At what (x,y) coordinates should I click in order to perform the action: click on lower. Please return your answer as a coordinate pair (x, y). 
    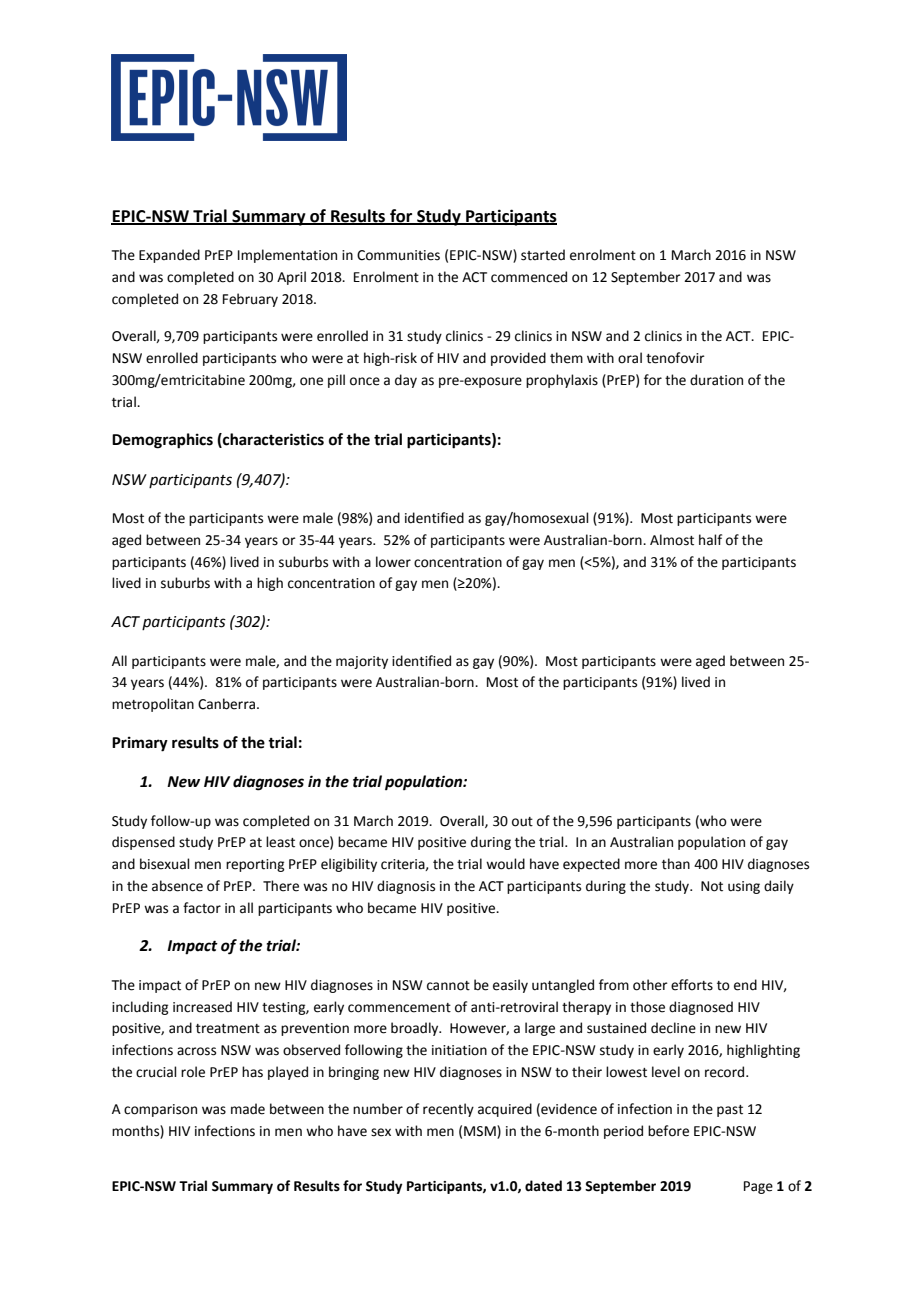
    Looking at the image, I should click on (393, 562).
